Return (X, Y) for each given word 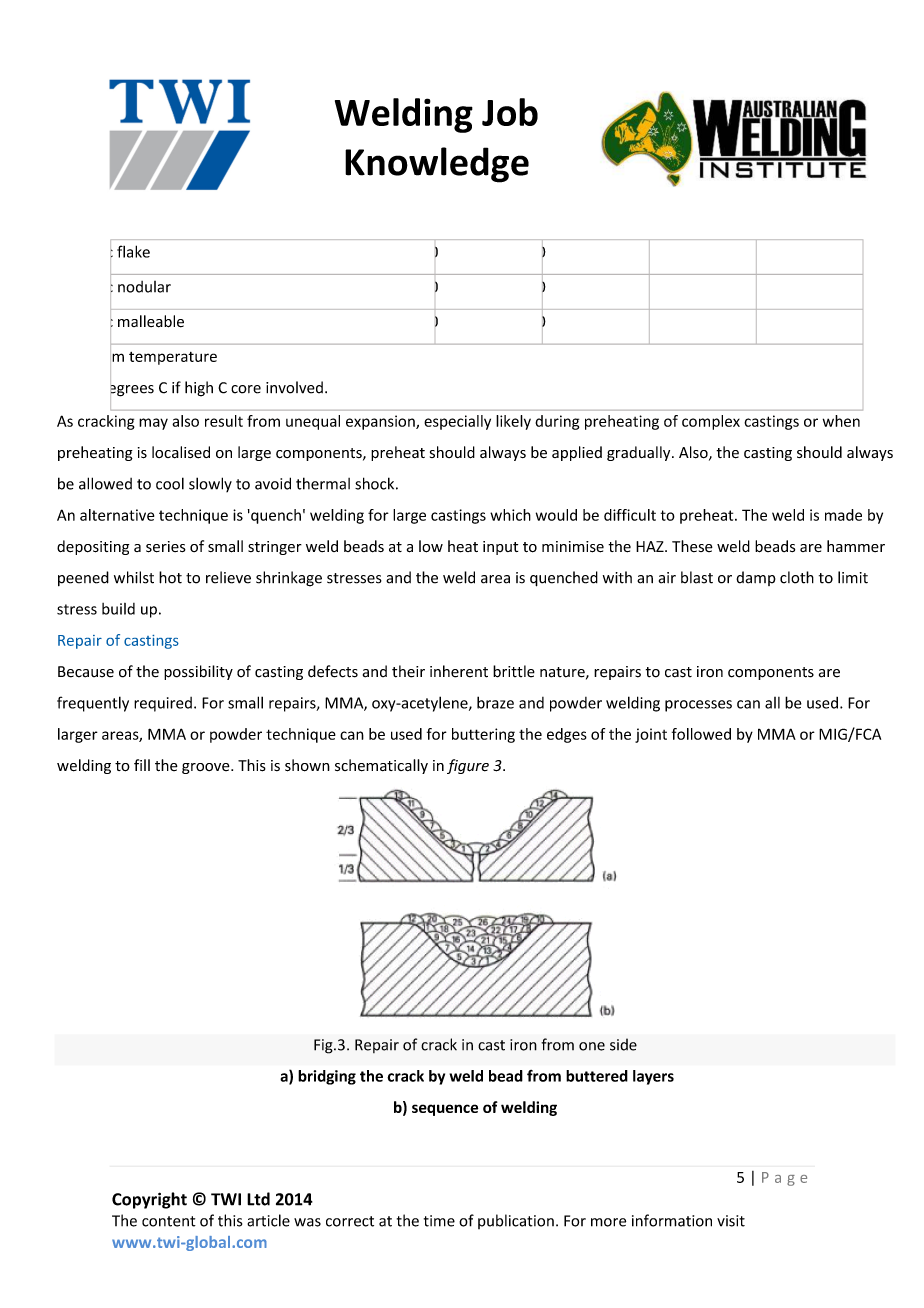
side (623, 1044)
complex (711, 422)
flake (133, 251)
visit (731, 1221)
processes (698, 706)
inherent (459, 671)
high (199, 389)
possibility (198, 672)
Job (510, 112)
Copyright (149, 1200)
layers (653, 1077)
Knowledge (437, 165)
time (439, 1221)
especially (457, 422)
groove (207, 768)
